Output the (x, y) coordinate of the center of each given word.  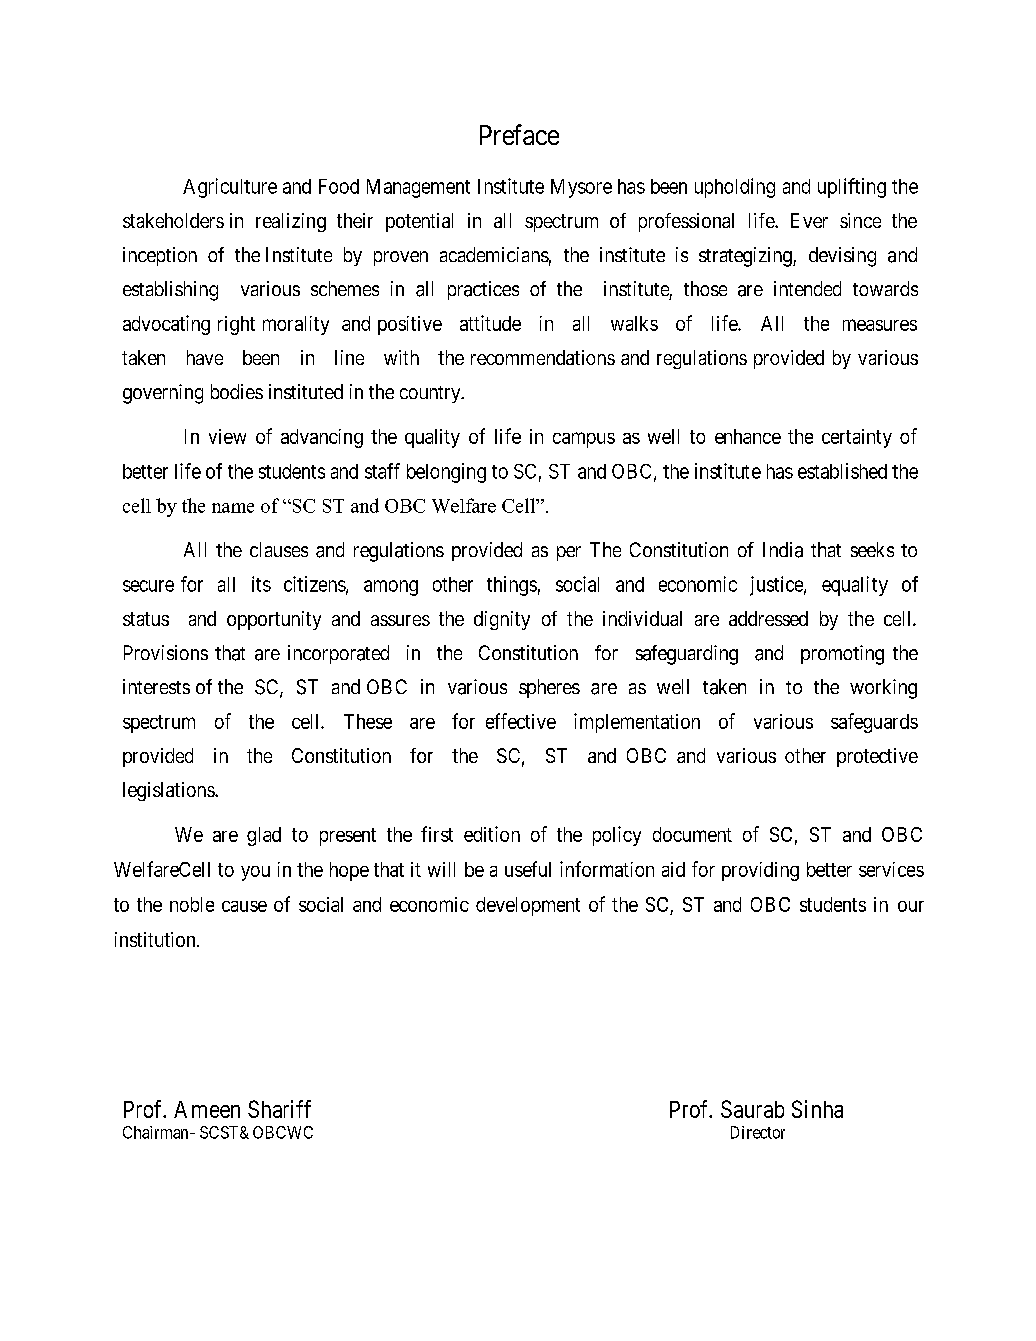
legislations (169, 791)
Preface (519, 134)
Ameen (207, 1109)
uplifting (852, 188)
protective (877, 757)
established (842, 471)
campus (584, 440)
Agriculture (230, 188)
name (233, 508)
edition (492, 834)
